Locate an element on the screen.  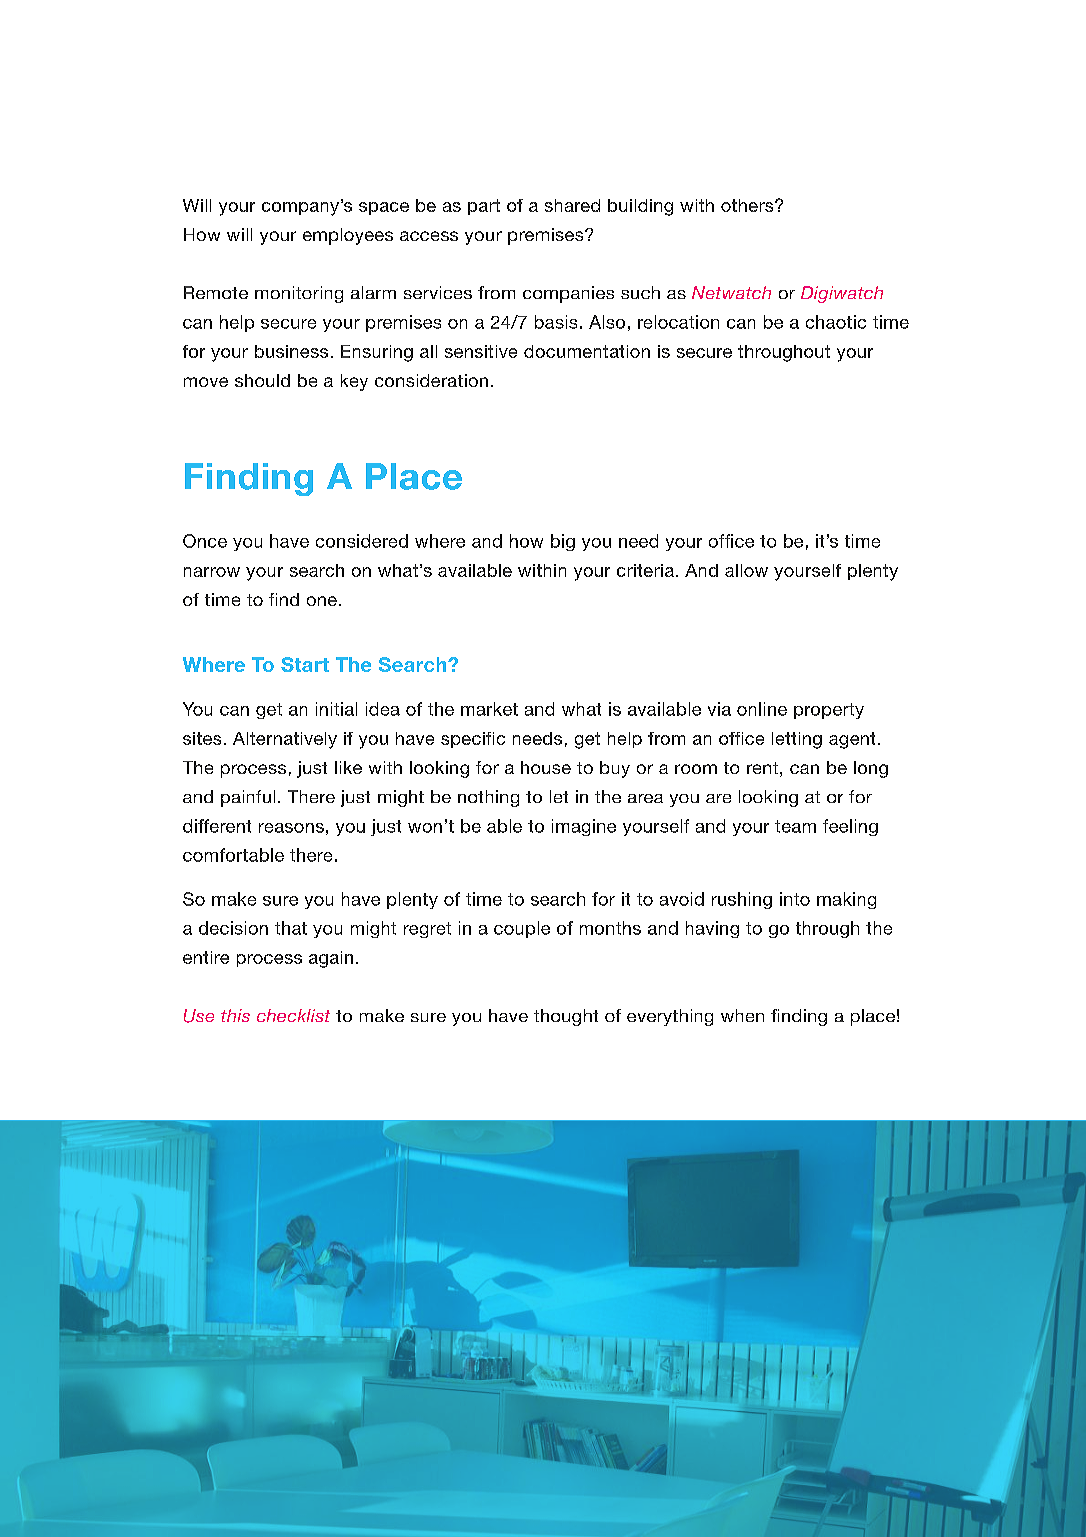
checklist is located at coordinates (293, 1015).
